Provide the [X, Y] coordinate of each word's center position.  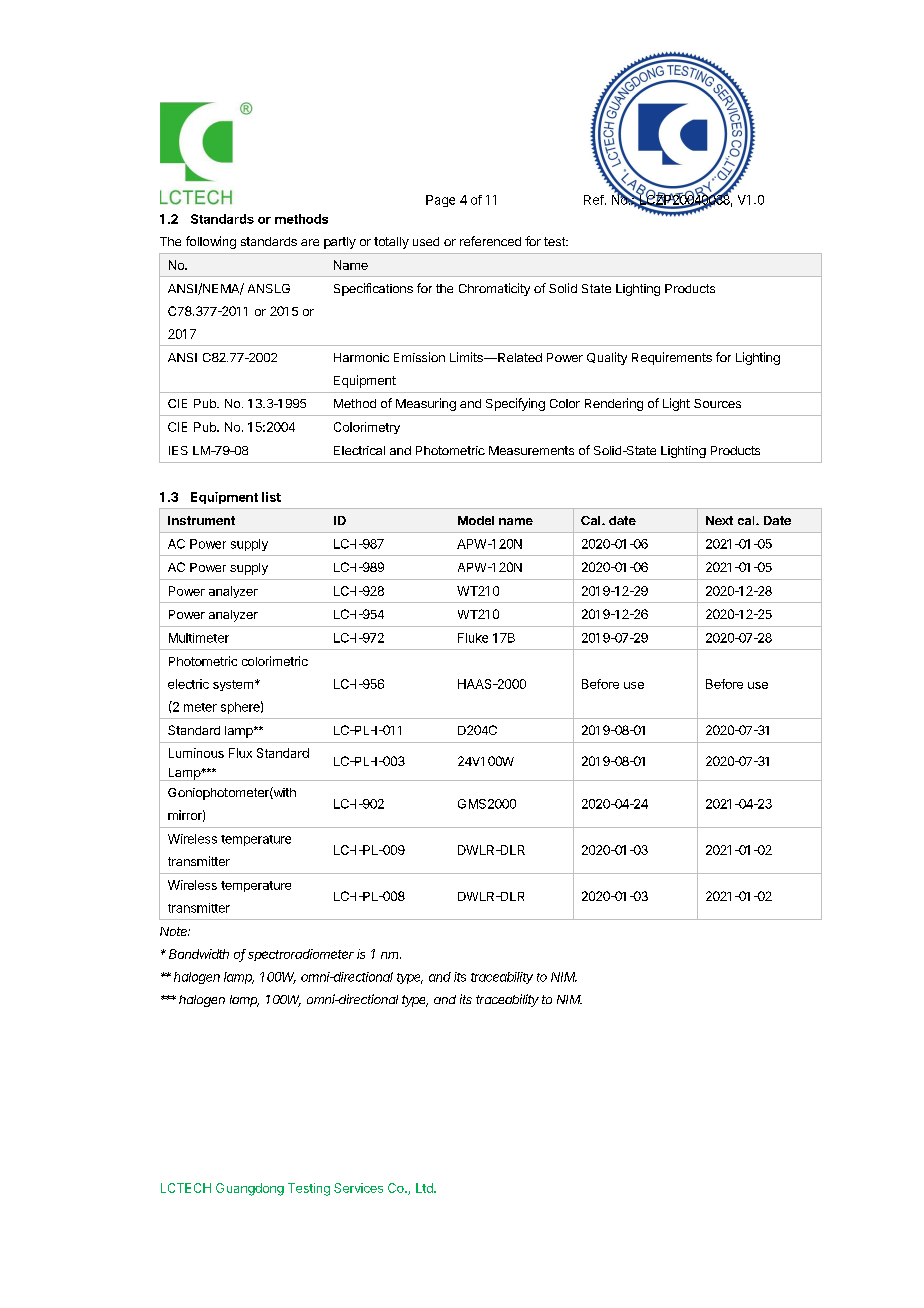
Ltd [425, 1188]
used [426, 241]
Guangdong [250, 1189]
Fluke [473, 638]
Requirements [672, 358]
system [233, 685]
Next [719, 520]
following [211, 242]
